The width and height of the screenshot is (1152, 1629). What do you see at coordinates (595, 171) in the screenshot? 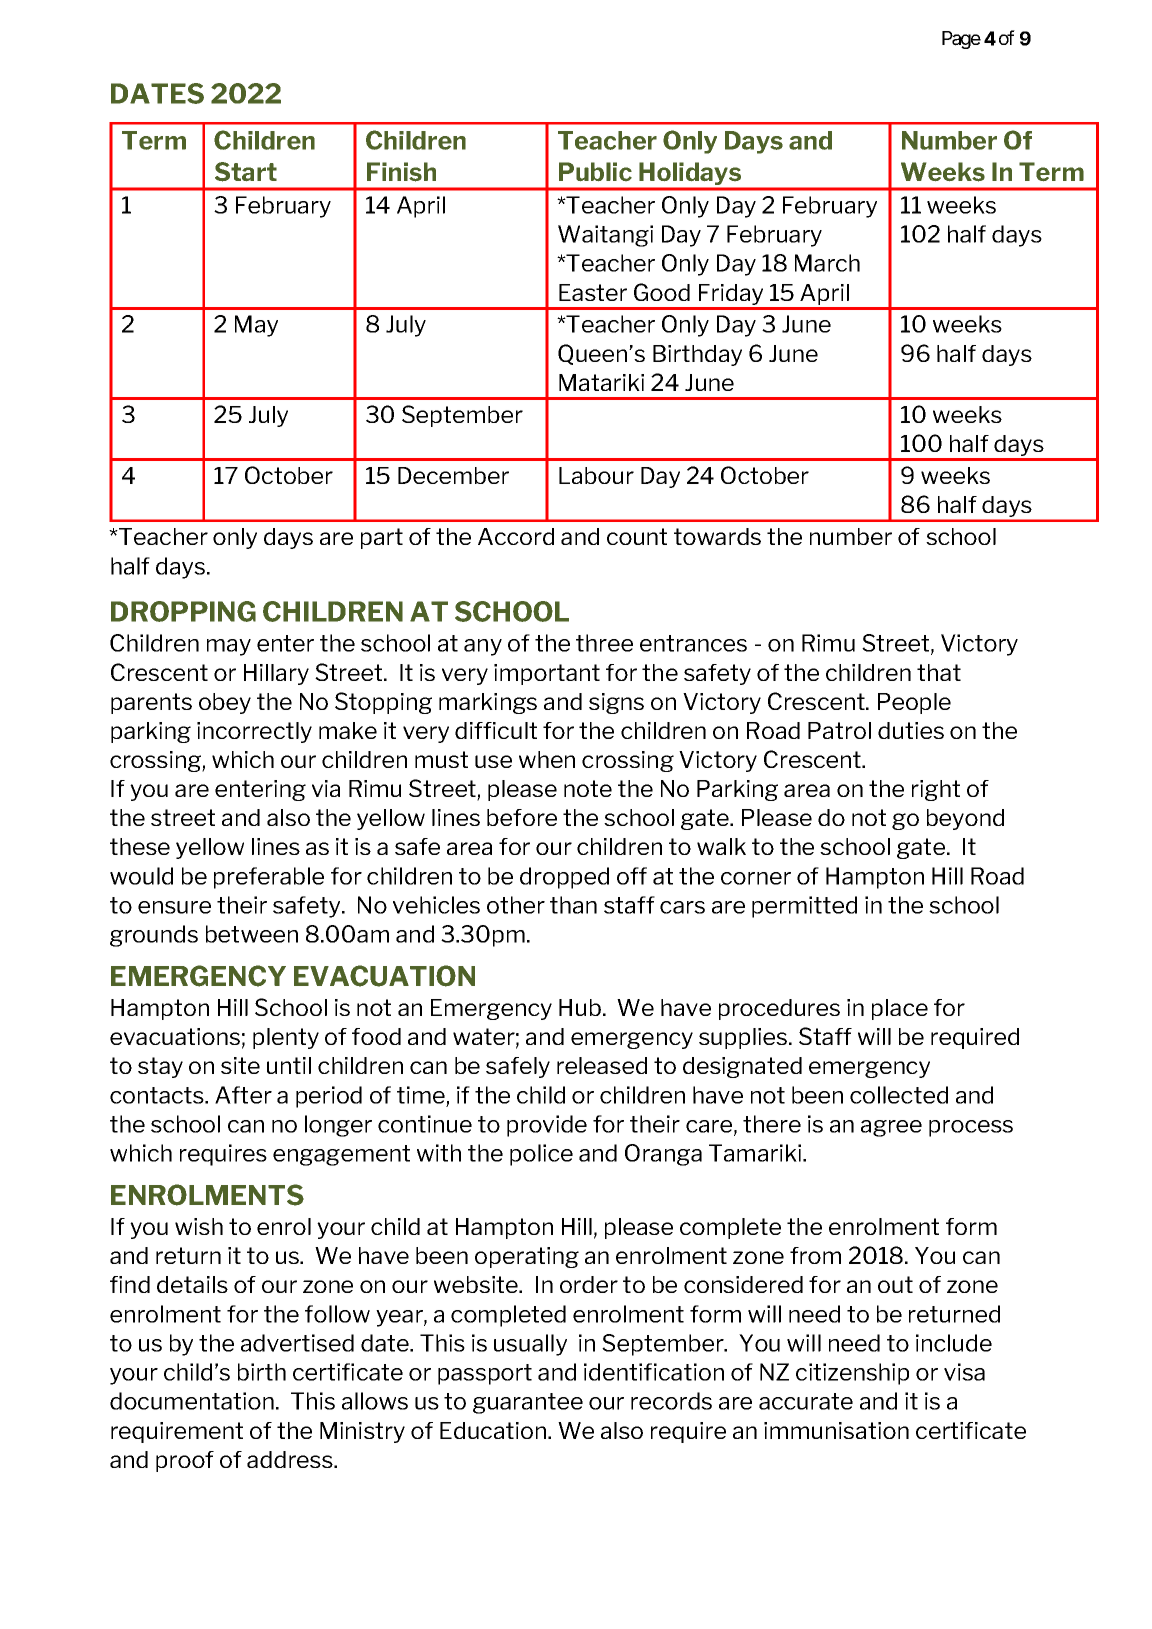
I see `Public` at bounding box center [595, 171].
